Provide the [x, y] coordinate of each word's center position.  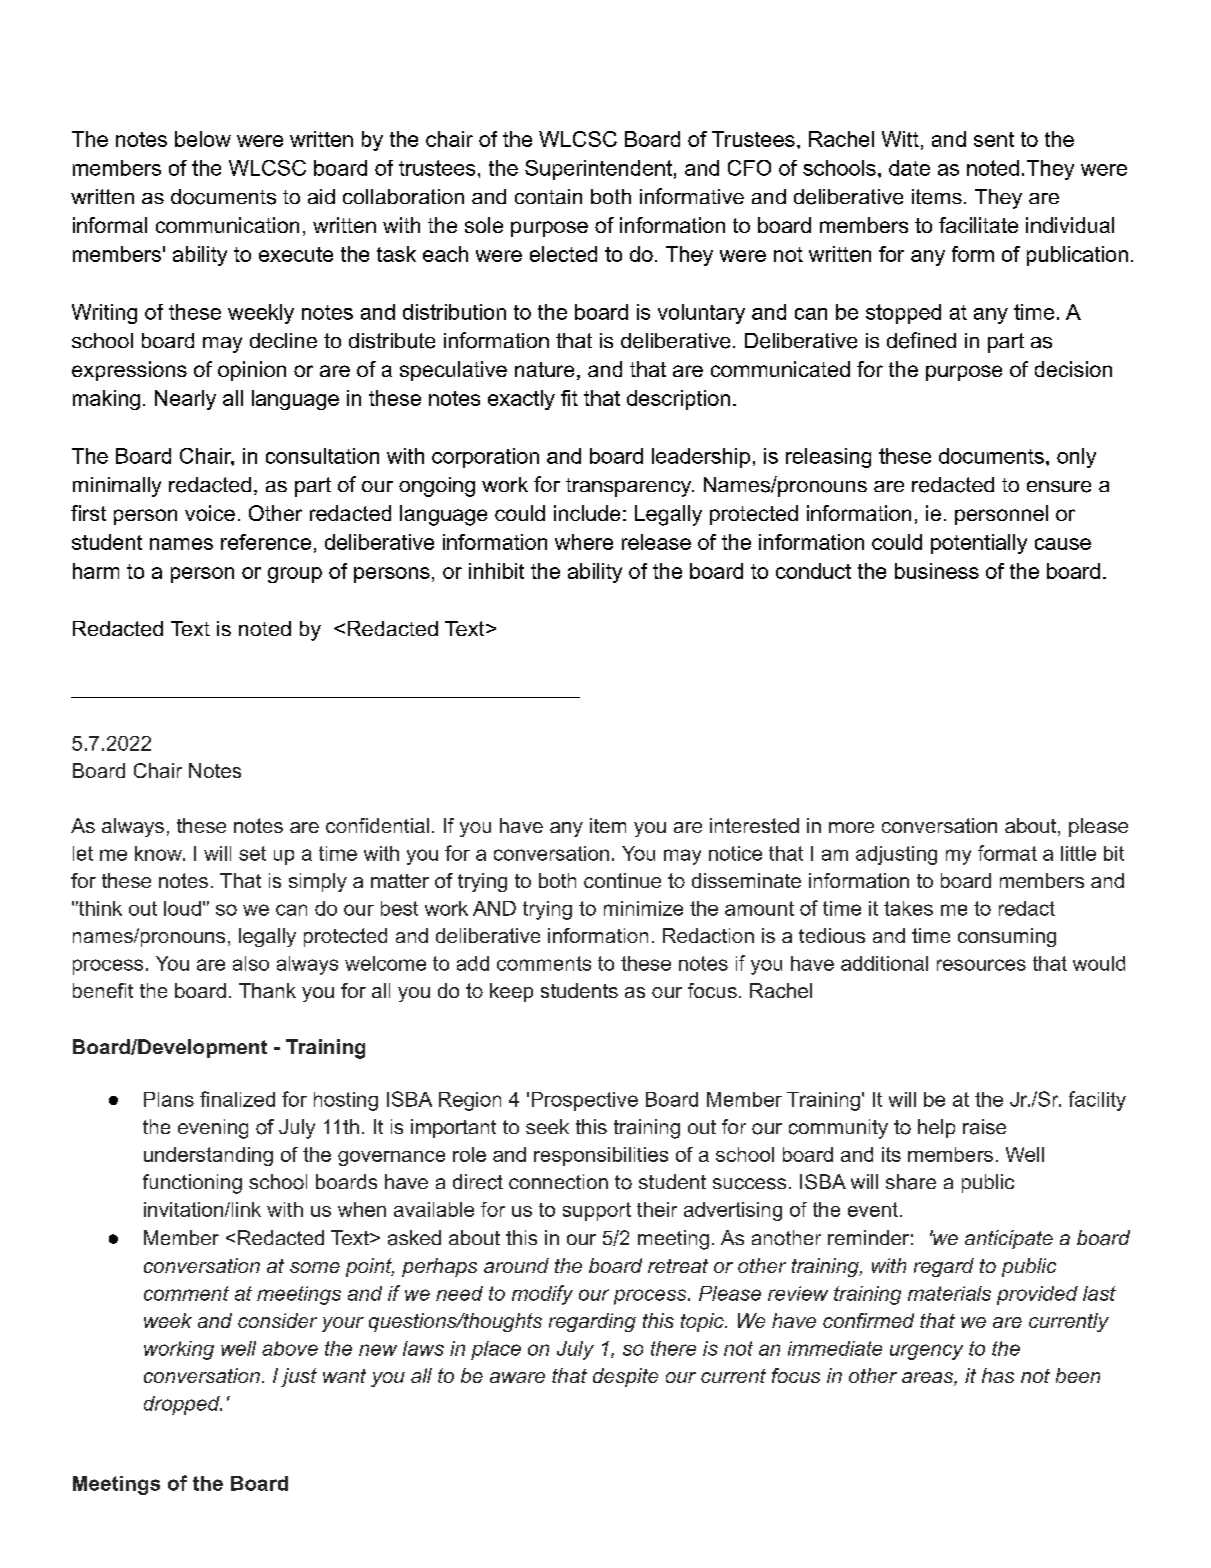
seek [547, 1126]
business [937, 571]
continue [622, 880]
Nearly [185, 400]
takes [908, 908]
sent [994, 139]
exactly [521, 400]
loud [182, 908]
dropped [183, 1405]
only [1076, 458]
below [203, 139]
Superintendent [598, 170]
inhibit [496, 571]
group [295, 575]
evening [213, 1129]
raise [984, 1127]
